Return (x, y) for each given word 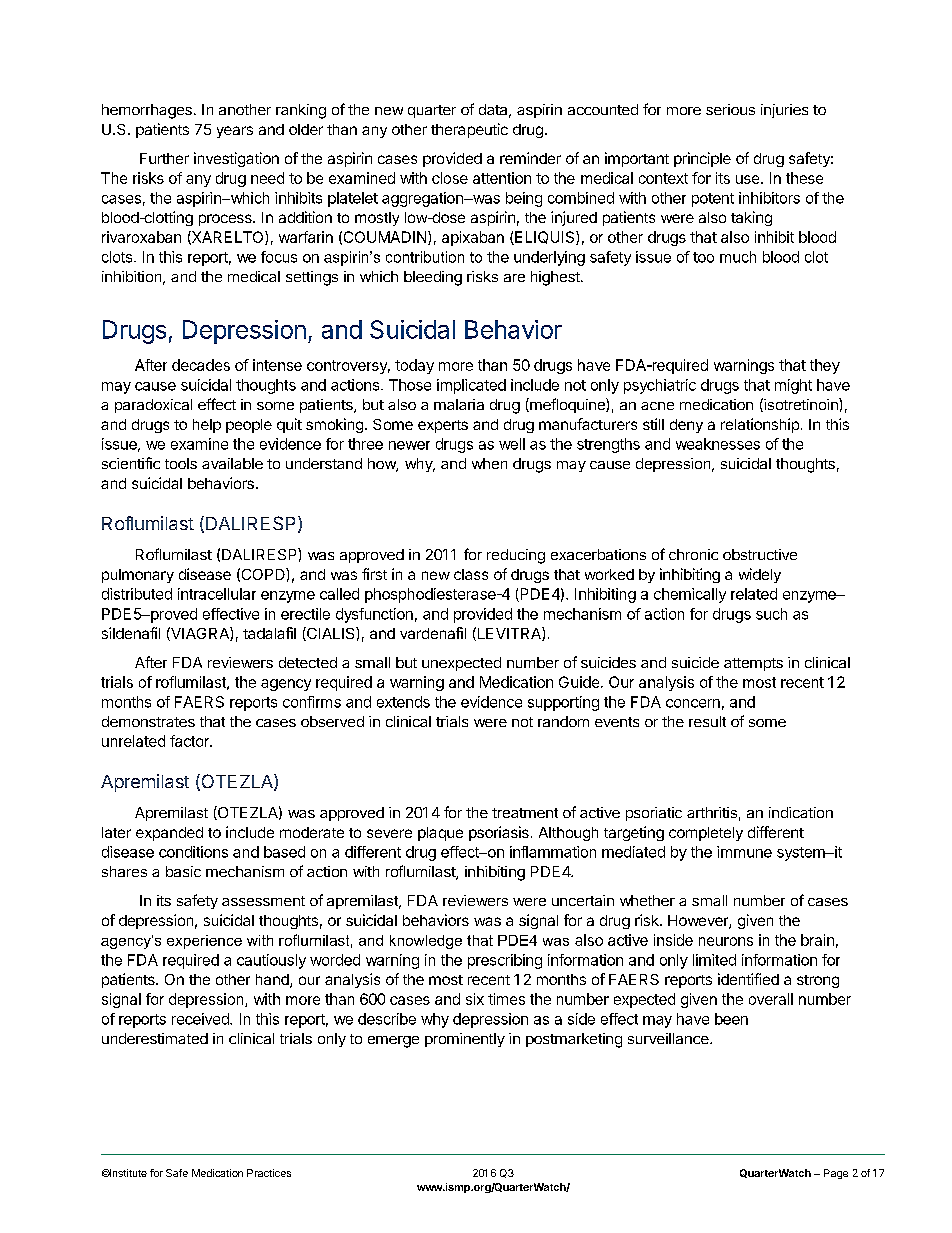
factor (190, 741)
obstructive (760, 554)
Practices (269, 1173)
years (235, 132)
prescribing (505, 961)
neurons (726, 941)
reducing (516, 556)
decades (201, 365)
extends (403, 702)
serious (730, 109)
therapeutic (469, 130)
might (793, 386)
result (707, 721)
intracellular (217, 594)
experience (204, 942)
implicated (471, 386)
